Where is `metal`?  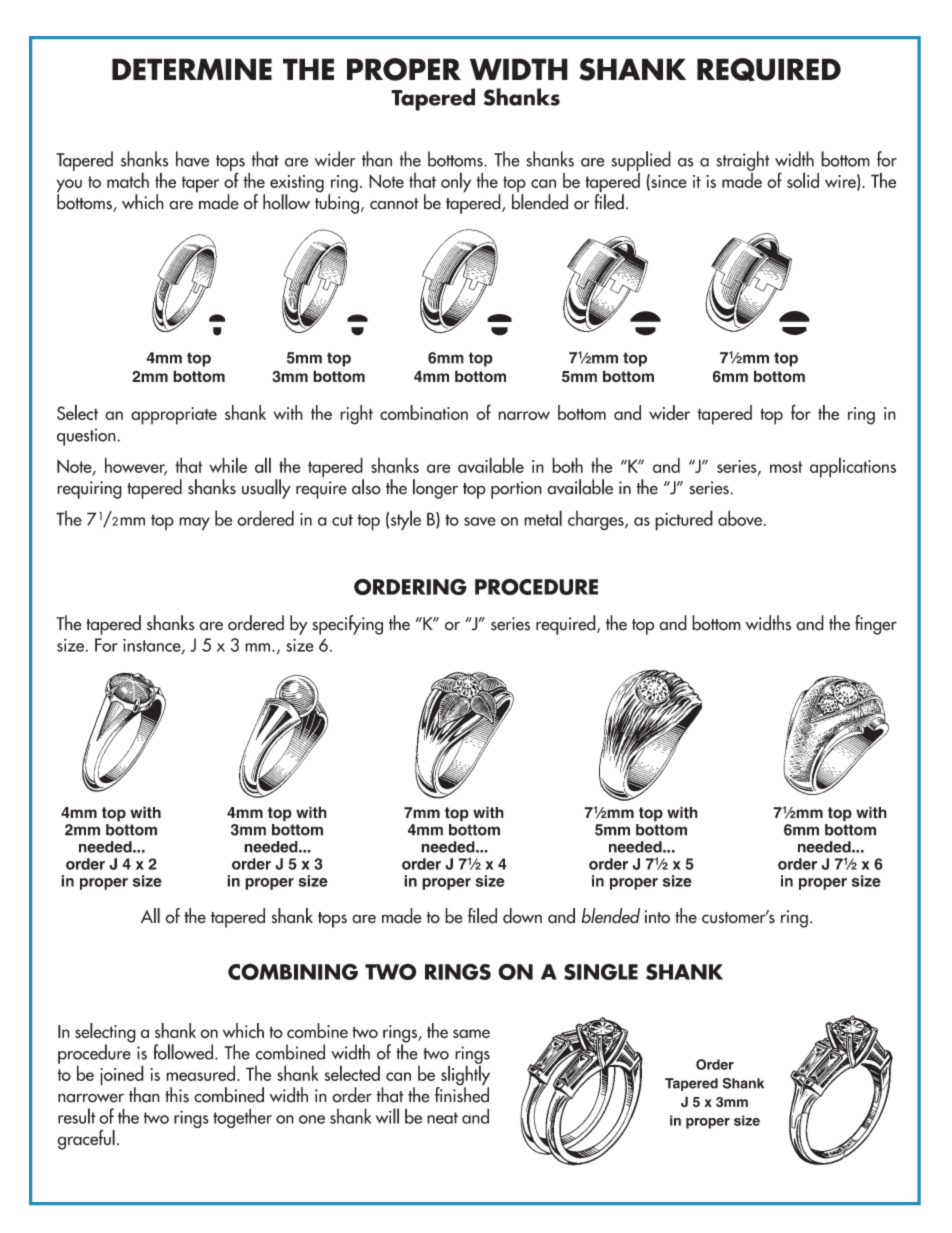 metal is located at coordinates (543, 518).
